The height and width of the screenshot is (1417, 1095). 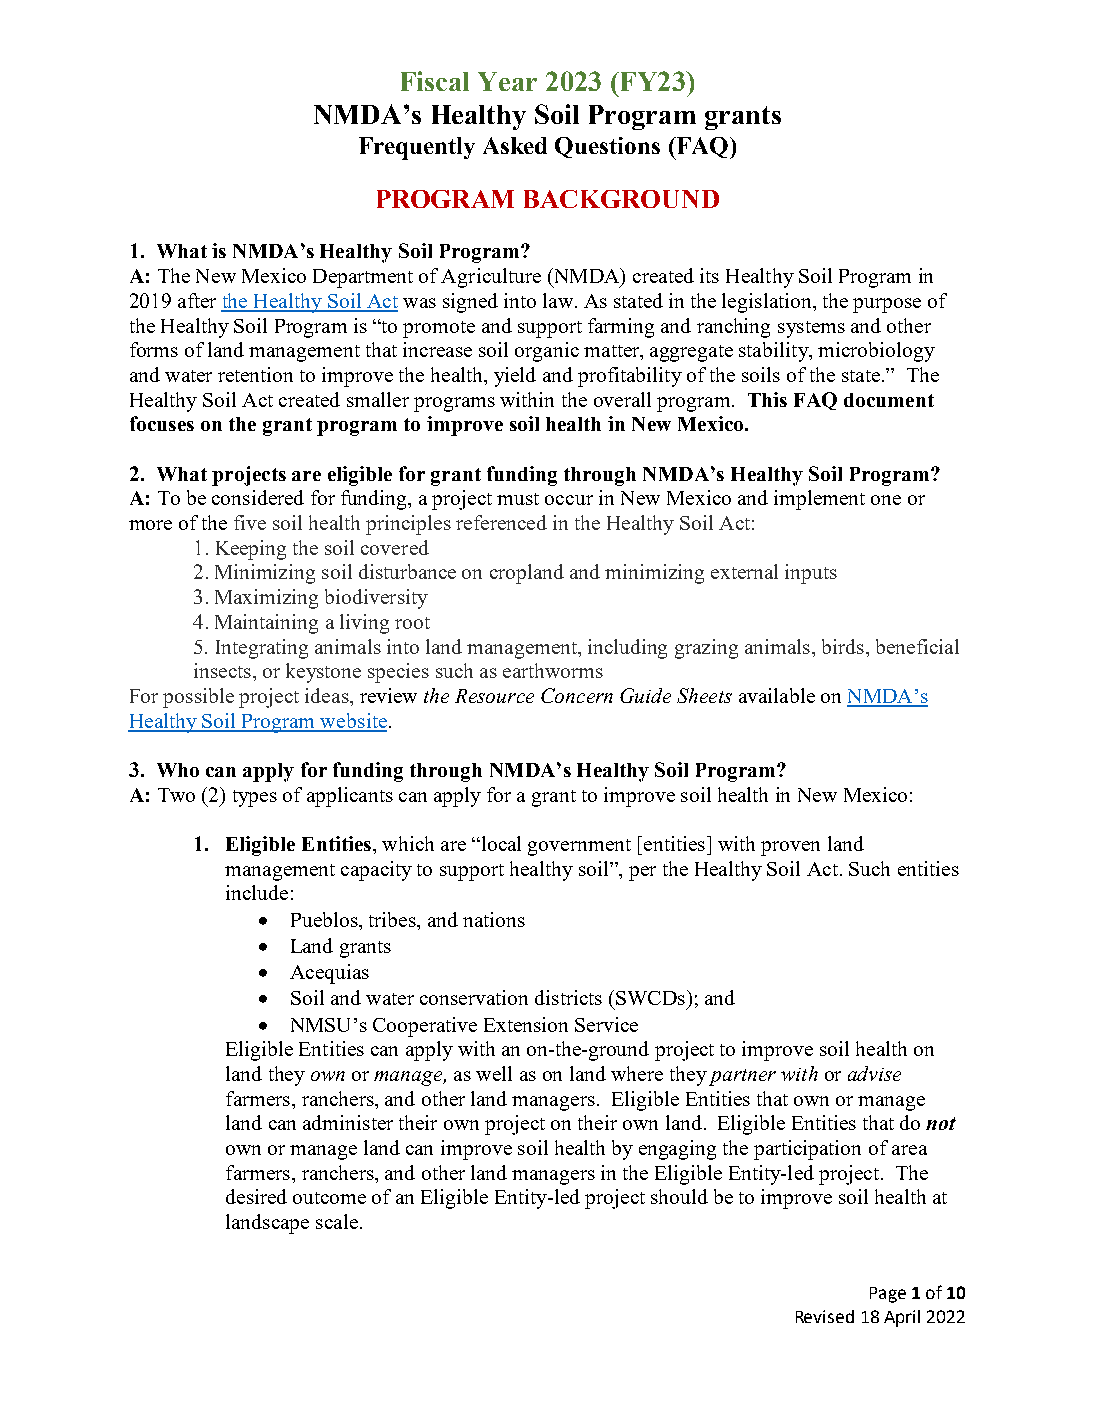 What do you see at coordinates (266, 599) in the screenshot?
I see `Maximizing` at bounding box center [266, 599].
